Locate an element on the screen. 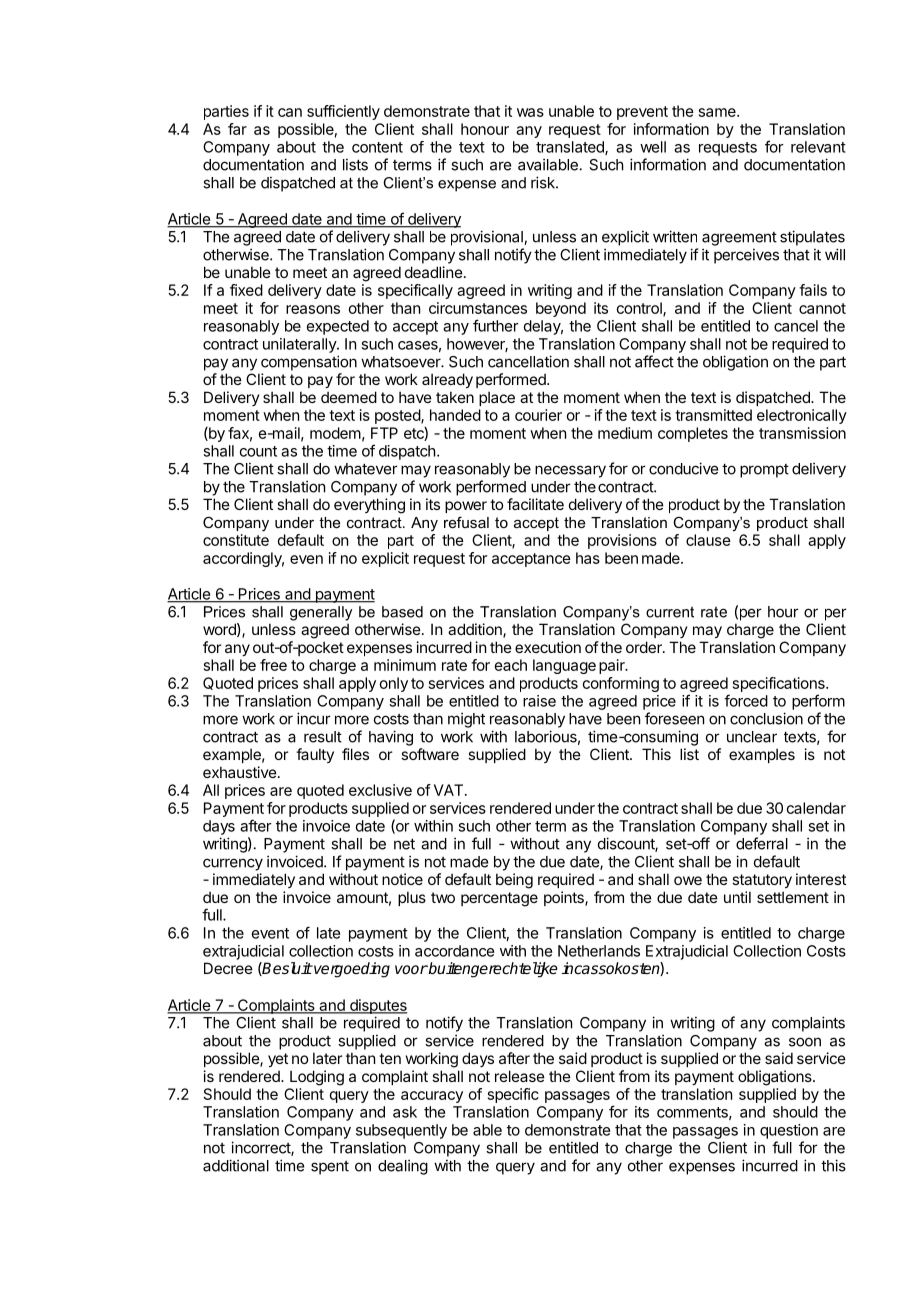 This screenshot has height=1307, width=924. relevant is located at coordinates (818, 147).
